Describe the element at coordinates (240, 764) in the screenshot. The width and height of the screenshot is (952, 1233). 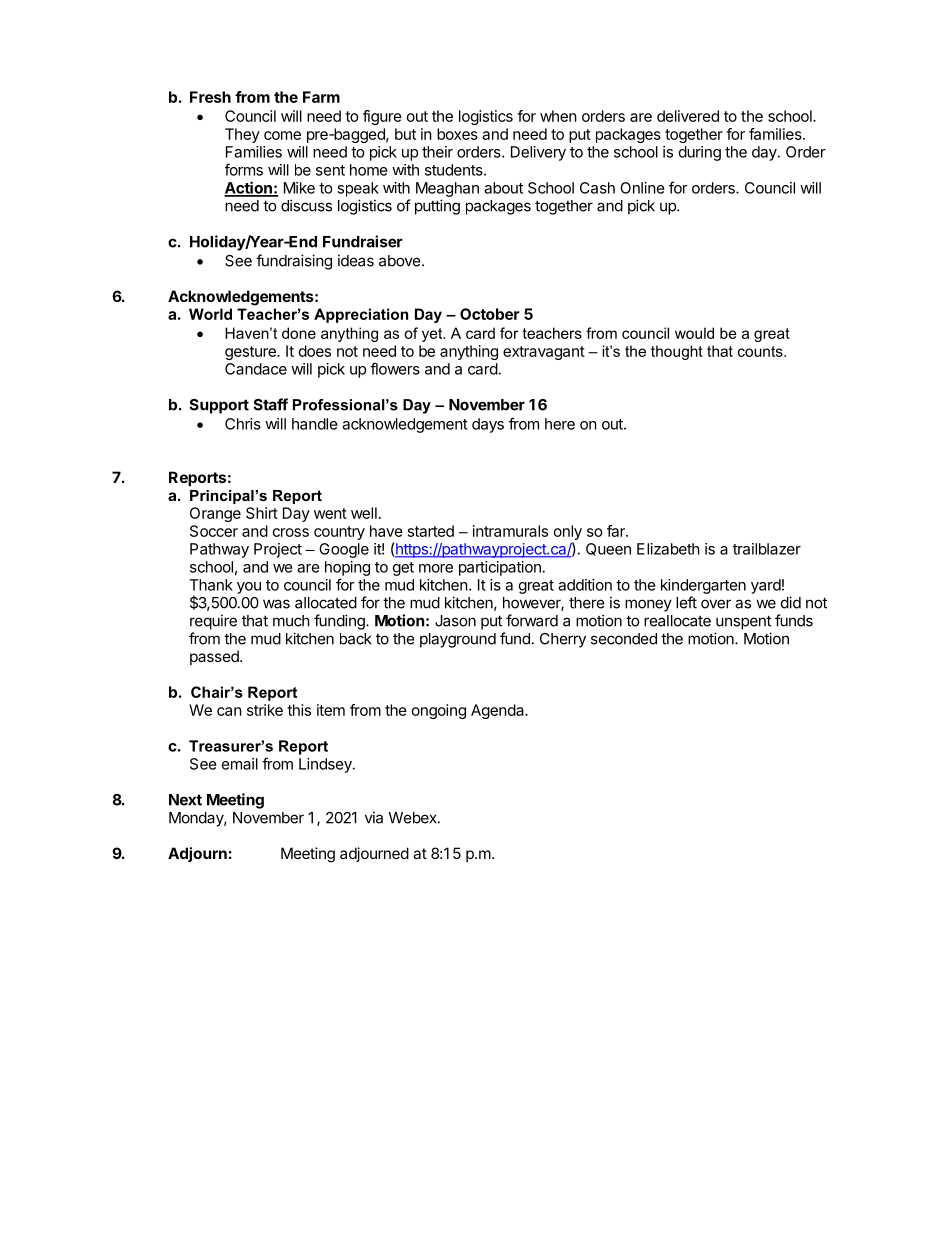
I see `email` at that location.
